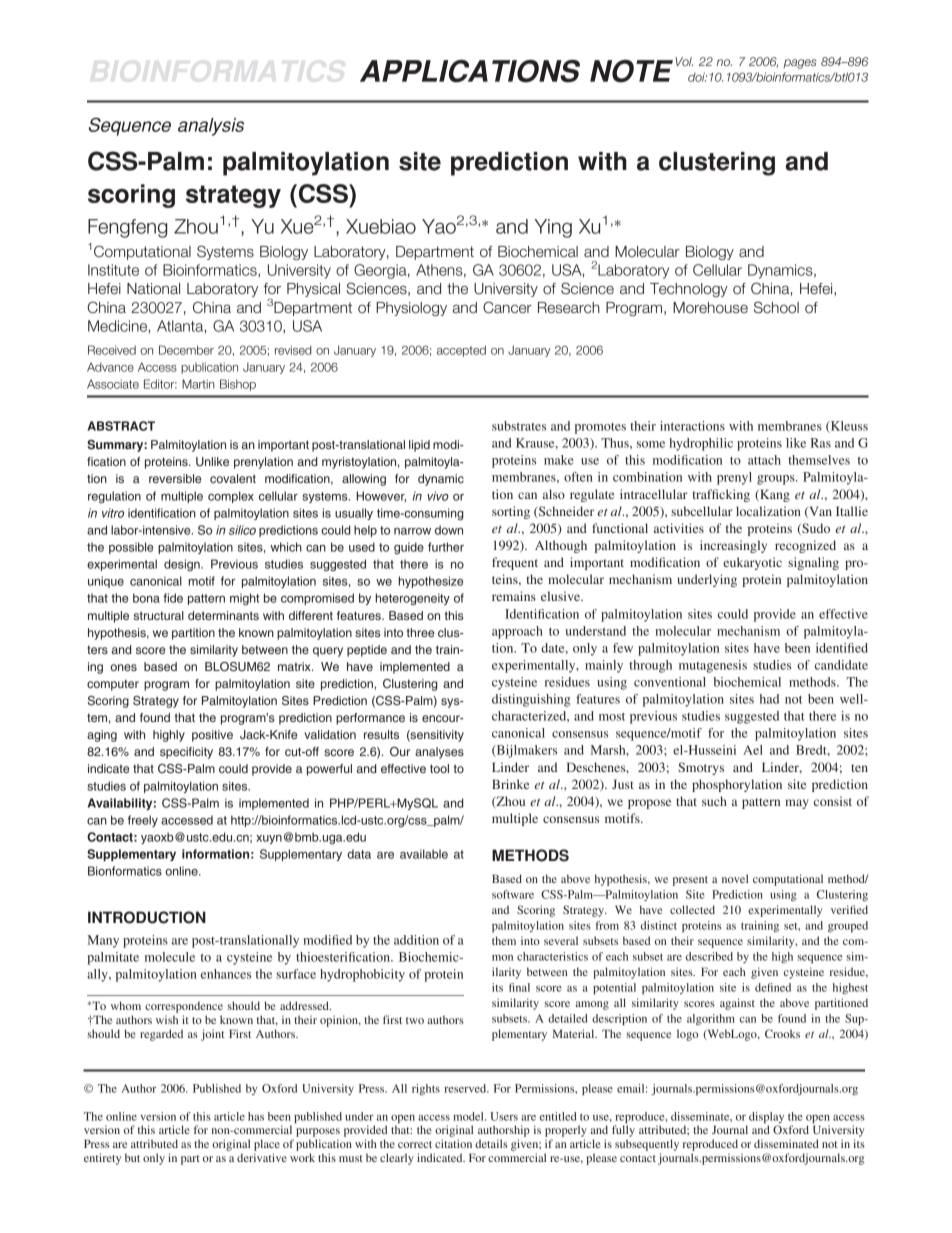  I want to click on Cancer, so click(507, 307).
